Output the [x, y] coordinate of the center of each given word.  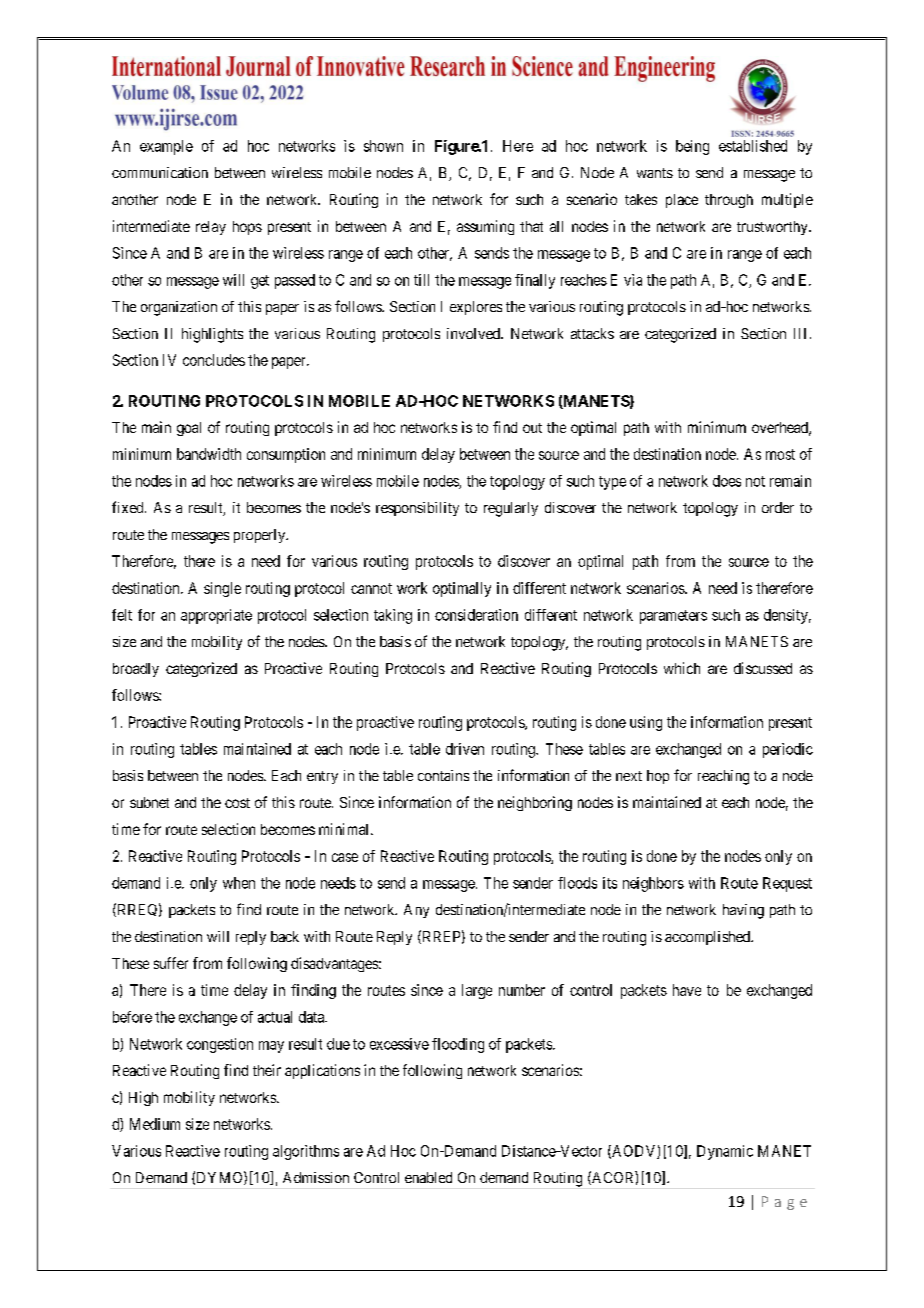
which [682, 668]
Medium [155, 1124]
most [780, 454]
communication [160, 172]
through [729, 201]
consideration [476, 615]
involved [474, 333]
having [743, 911]
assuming [485, 227]
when [239, 883]
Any [416, 911]
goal [189, 429]
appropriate [216, 616]
